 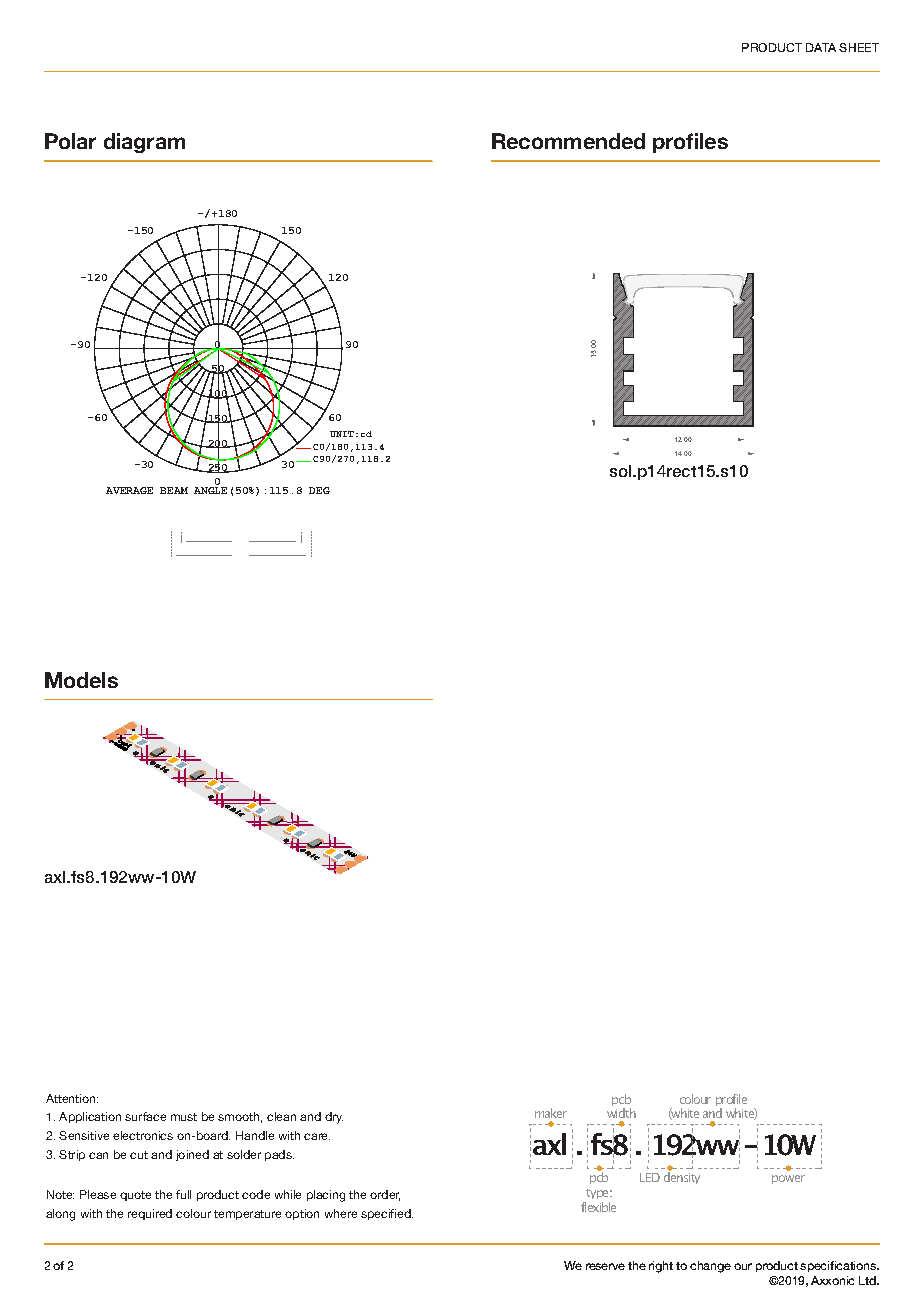 I want to click on required, so click(x=150, y=1214).
